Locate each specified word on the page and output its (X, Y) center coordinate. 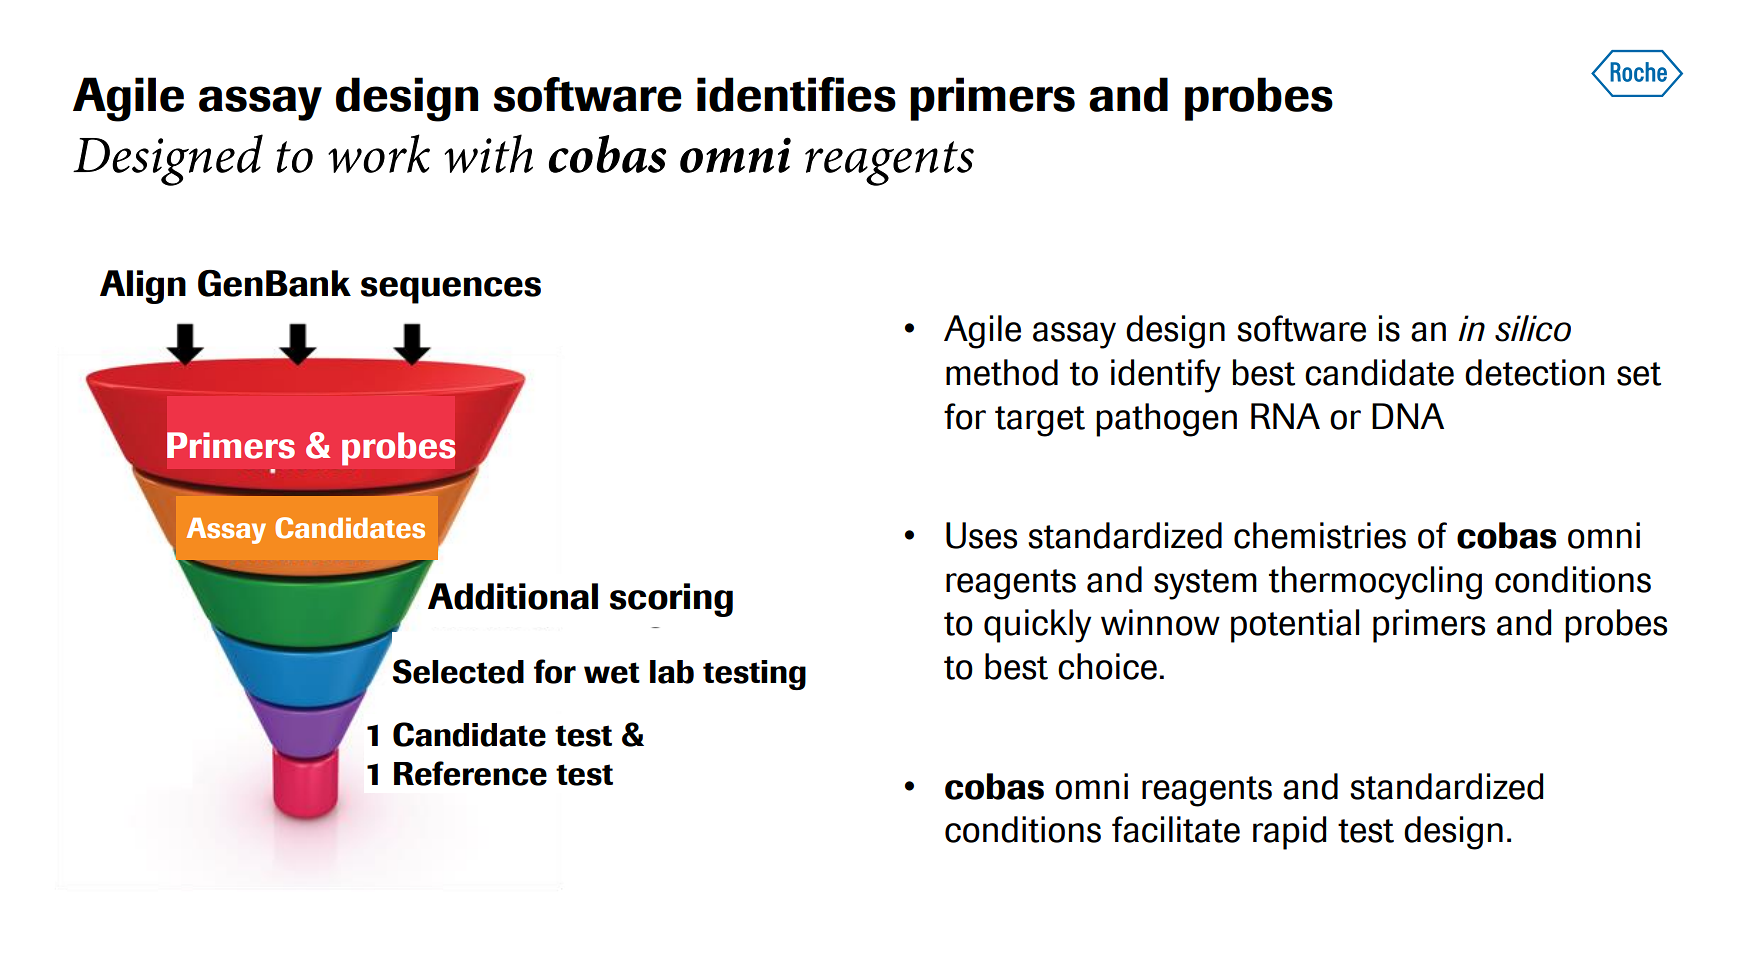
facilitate (1176, 829)
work (379, 153)
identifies (796, 94)
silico (1533, 328)
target (1040, 421)
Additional (513, 596)
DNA (1408, 416)
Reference (470, 773)
